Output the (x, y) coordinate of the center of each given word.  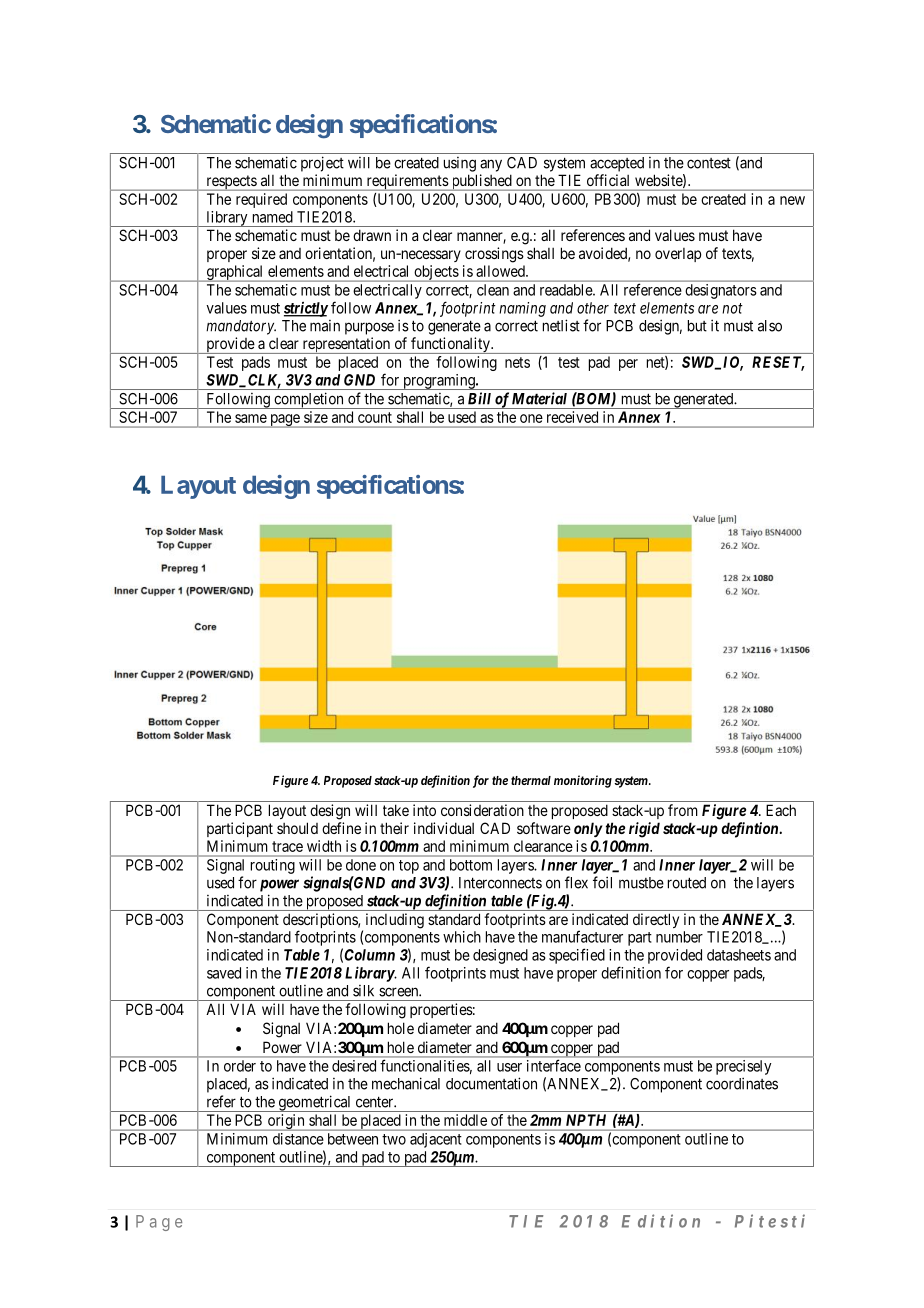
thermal (531, 780)
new (792, 200)
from (683, 810)
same (251, 418)
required (261, 200)
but (697, 326)
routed (687, 883)
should (297, 828)
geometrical (315, 1103)
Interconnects (500, 883)
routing (273, 866)
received (572, 417)
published (481, 182)
